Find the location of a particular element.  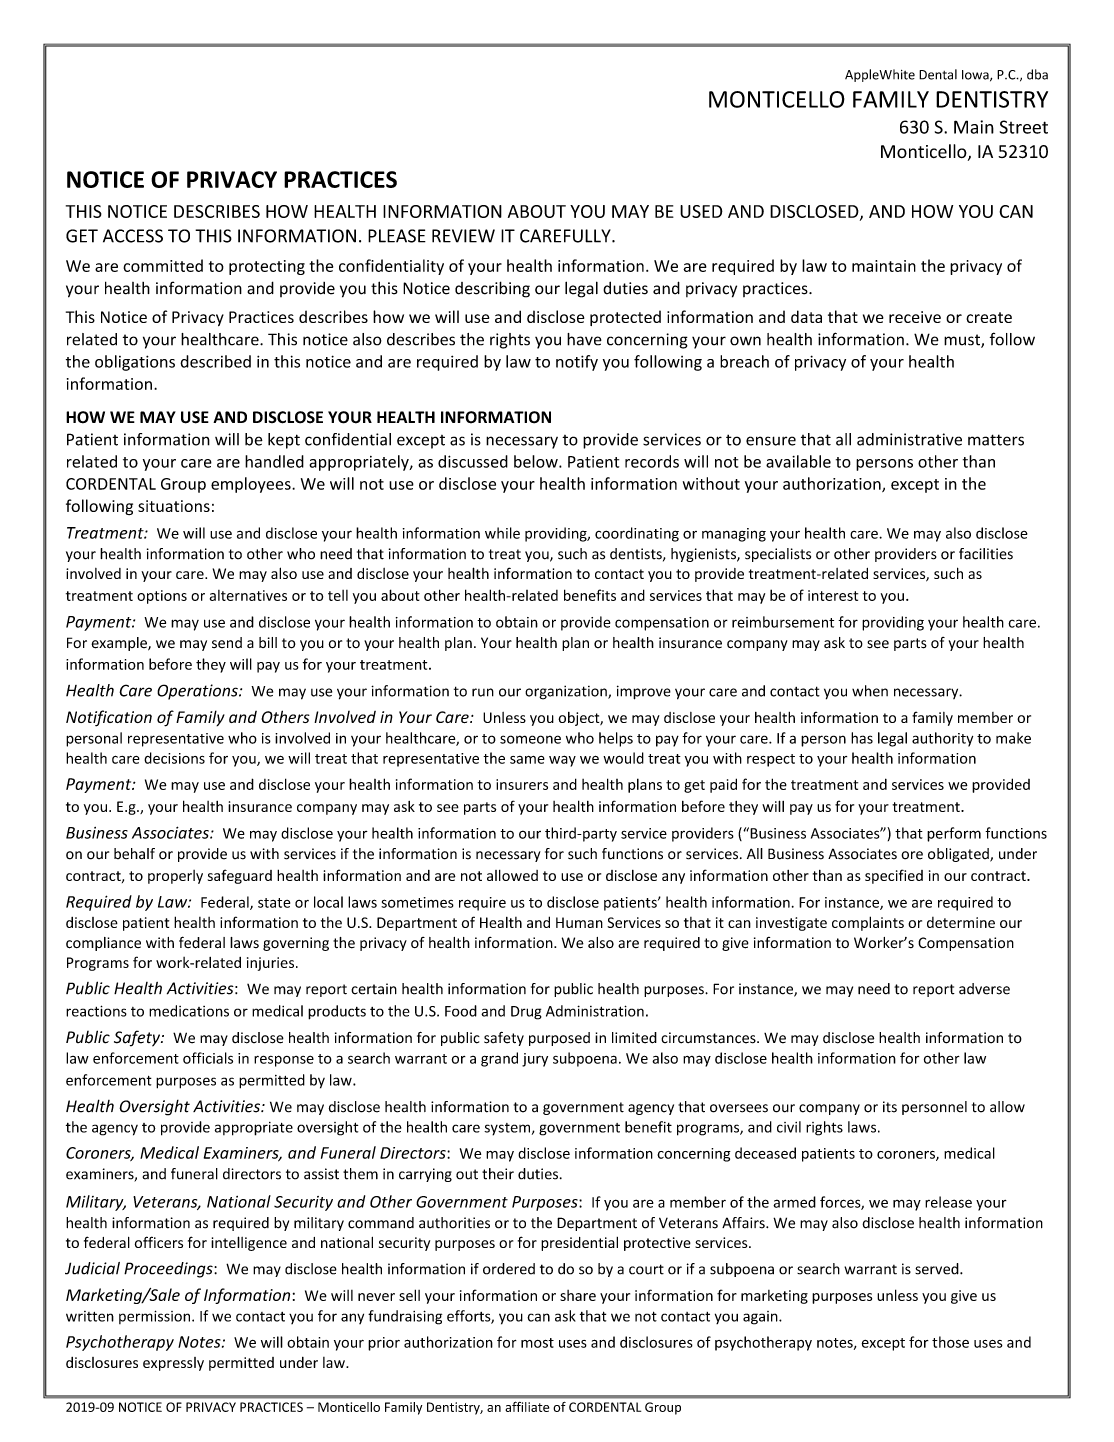

decisions is located at coordinates (174, 758).
